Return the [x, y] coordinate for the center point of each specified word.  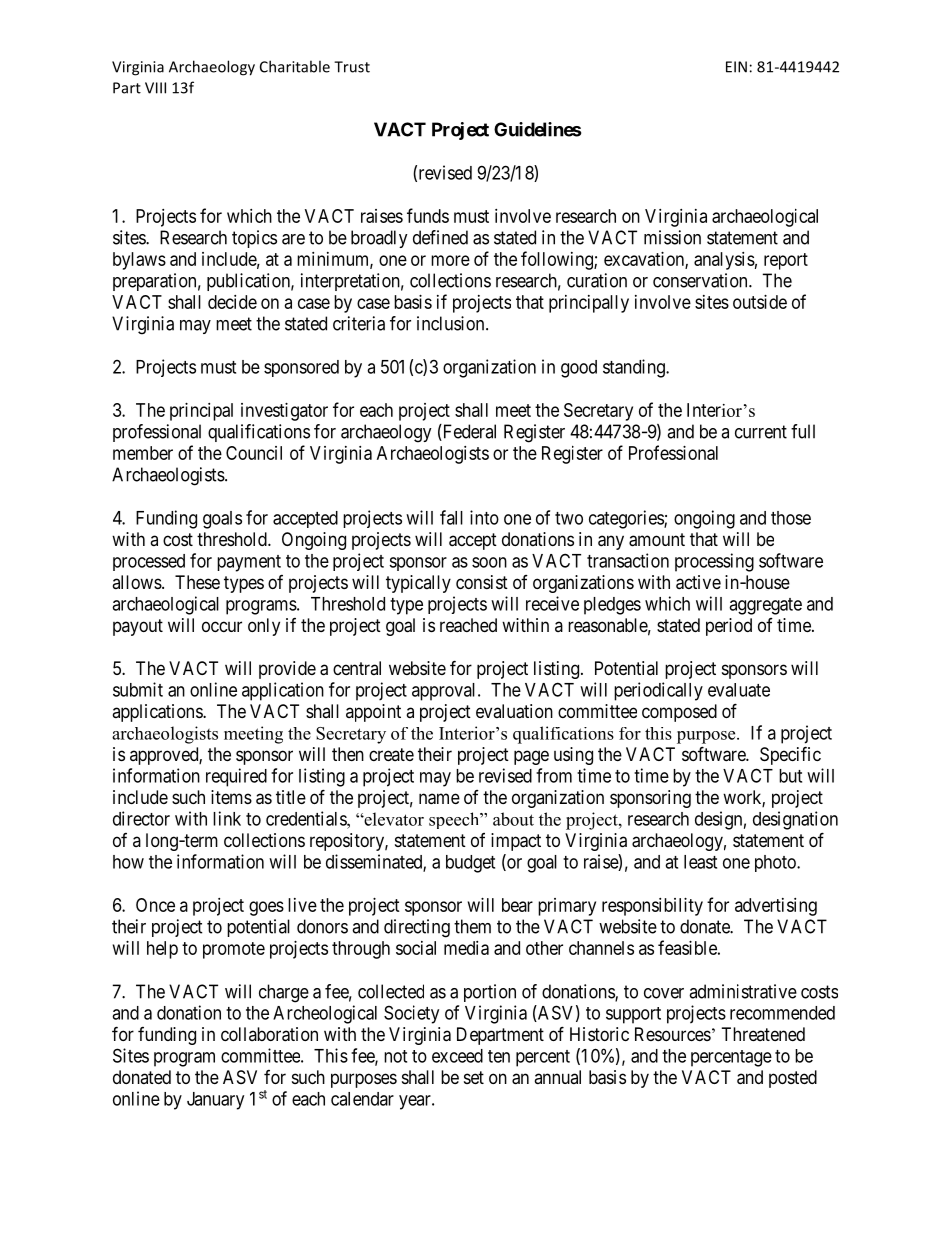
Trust [352, 67]
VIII [155, 88]
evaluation [514, 711]
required [236, 777]
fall [451, 517]
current [761, 432]
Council [254, 453]
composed [679, 713]
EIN [736, 67]
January [215, 1101]
